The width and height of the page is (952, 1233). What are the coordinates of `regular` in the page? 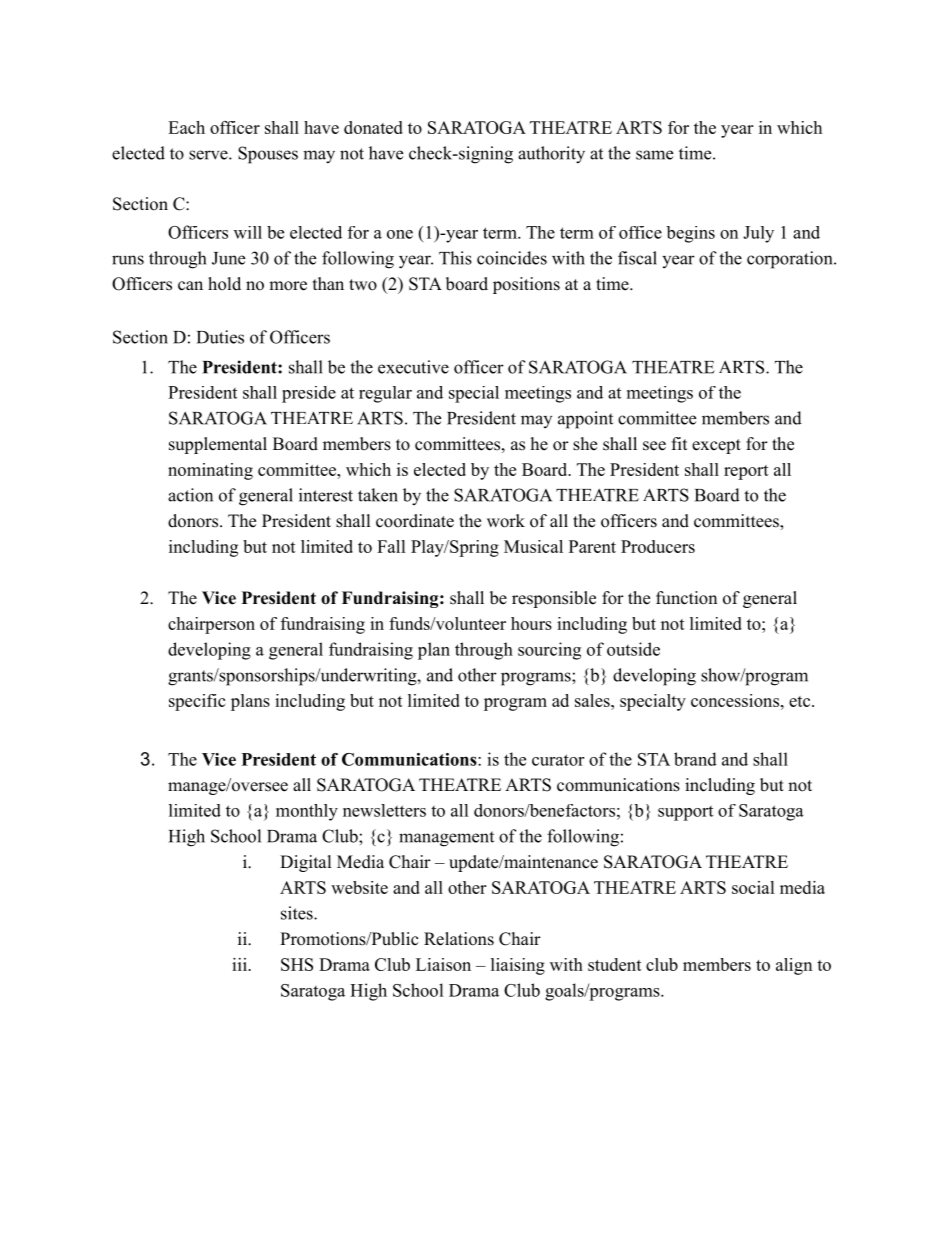 It's located at (385, 394).
